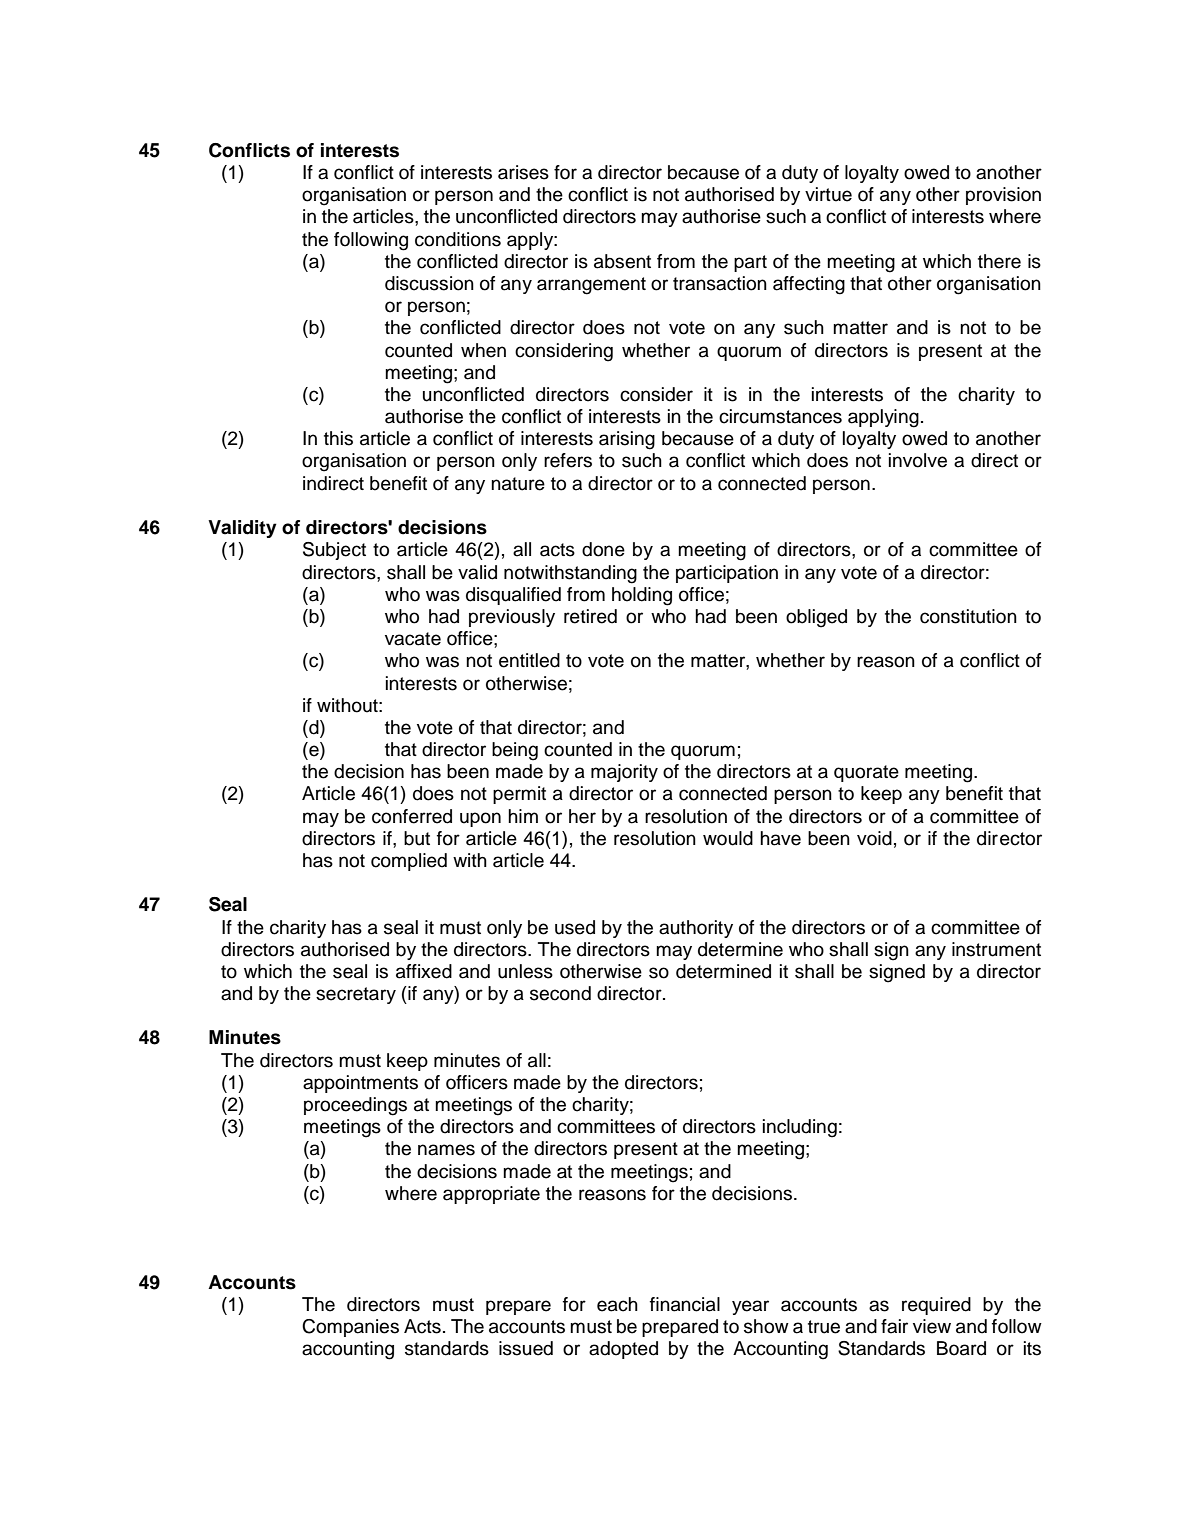 This image has height=1528, width=1181. What do you see at coordinates (685, 1304) in the image?
I see `financial` at bounding box center [685, 1304].
